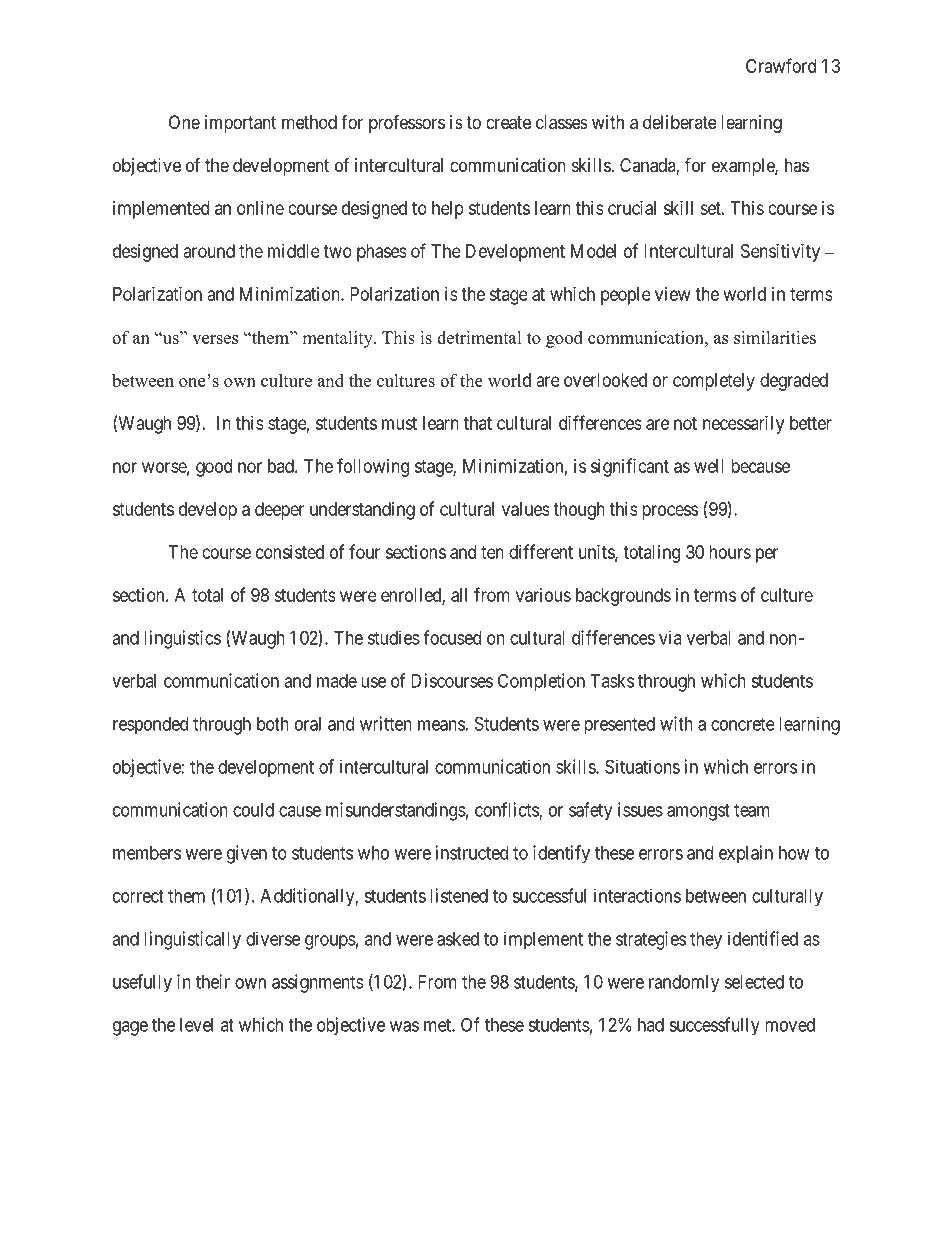 This screenshot has height=1233, width=952. What do you see at coordinates (680, 122) in the screenshot?
I see `deliberate` at bounding box center [680, 122].
